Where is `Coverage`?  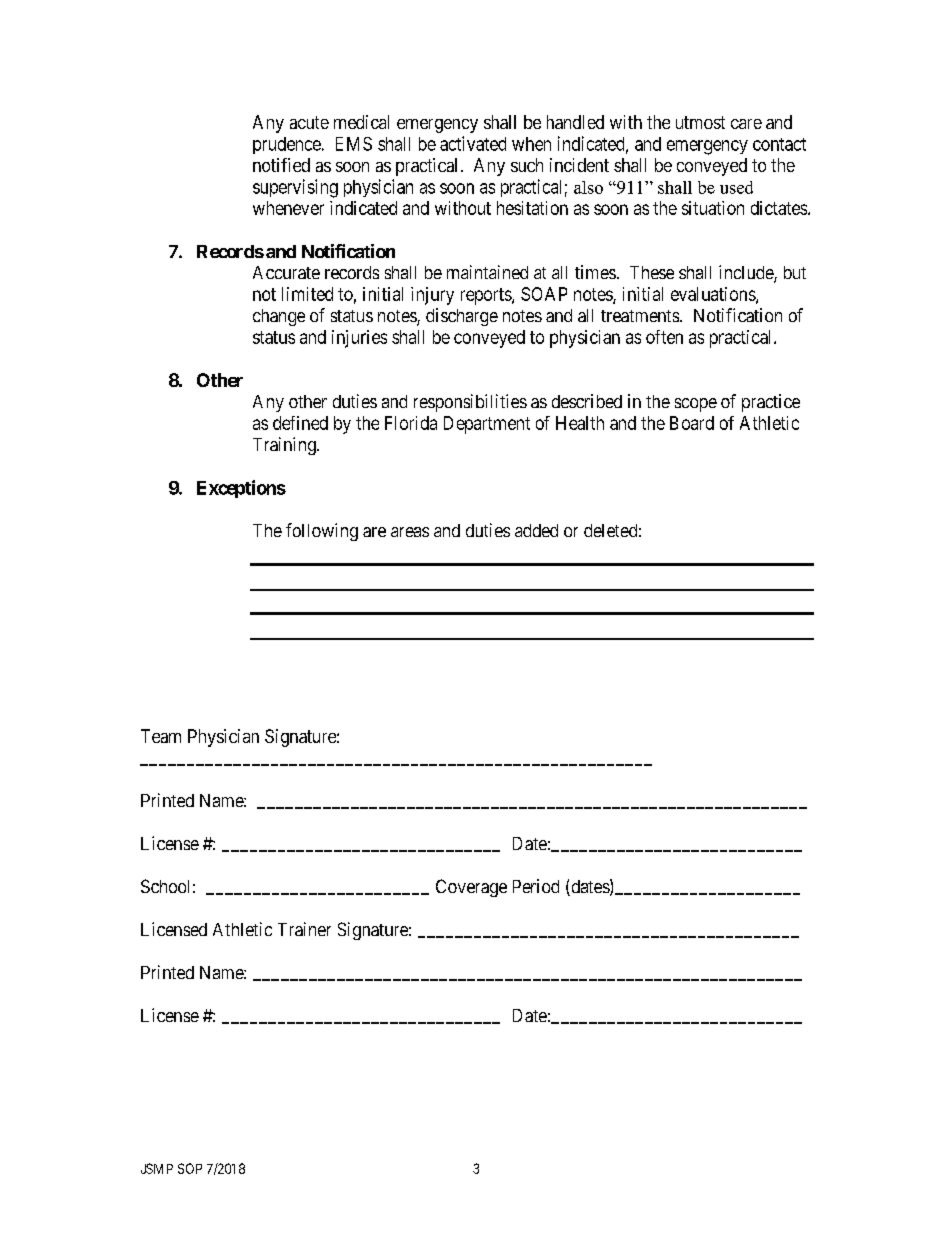 Coverage is located at coordinates (471, 888).
